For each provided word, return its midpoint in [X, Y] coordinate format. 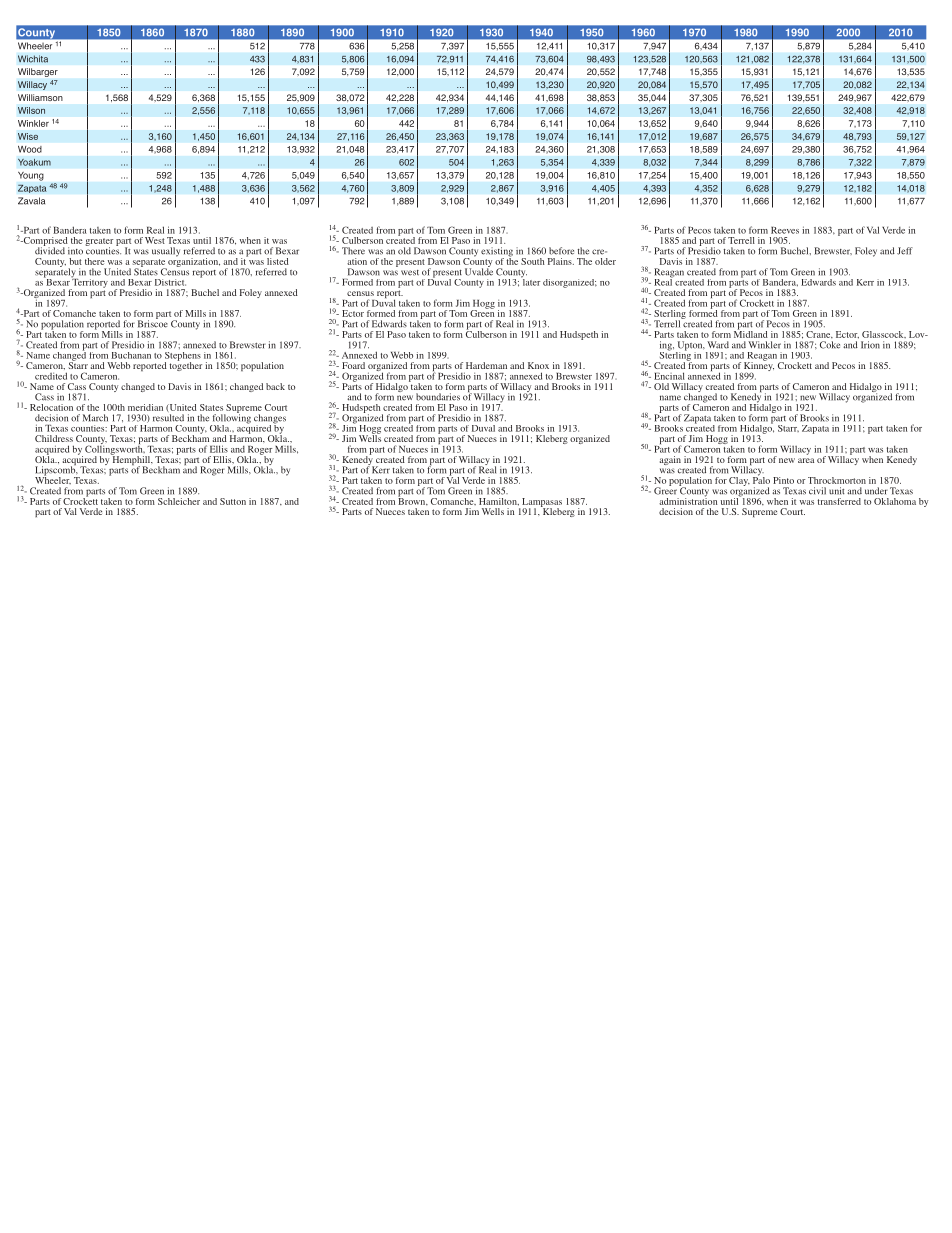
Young [30, 176]
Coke [830, 345]
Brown [413, 500]
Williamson [40, 97]
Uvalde [479, 271]
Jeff [905, 251]
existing [497, 253]
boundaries [438, 397]
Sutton [233, 501]
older [605, 261]
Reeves [785, 230]
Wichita [33, 59]
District [170, 282]
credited [51, 376]
